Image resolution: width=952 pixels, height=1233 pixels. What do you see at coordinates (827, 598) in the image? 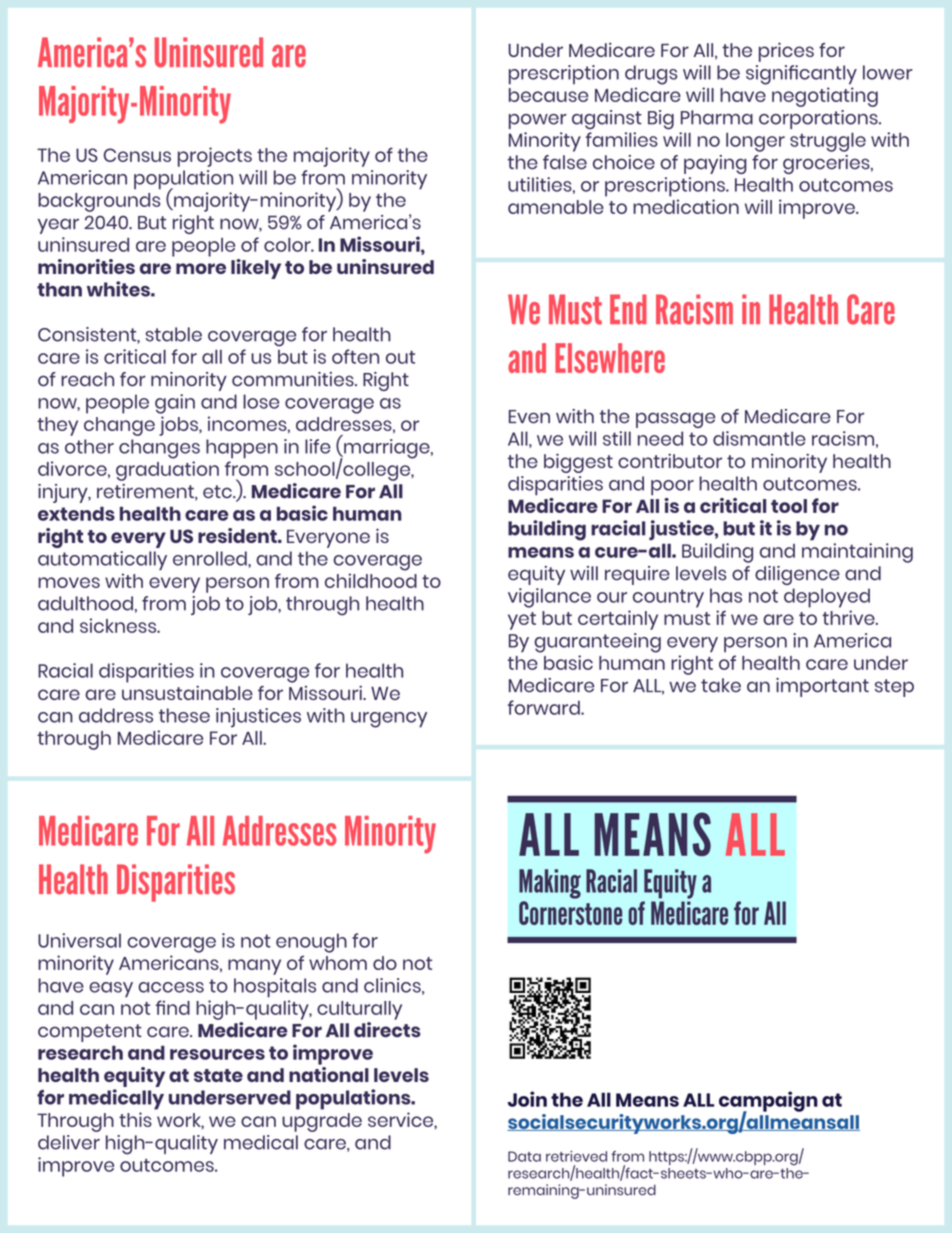
I see `deployed` at bounding box center [827, 598].
